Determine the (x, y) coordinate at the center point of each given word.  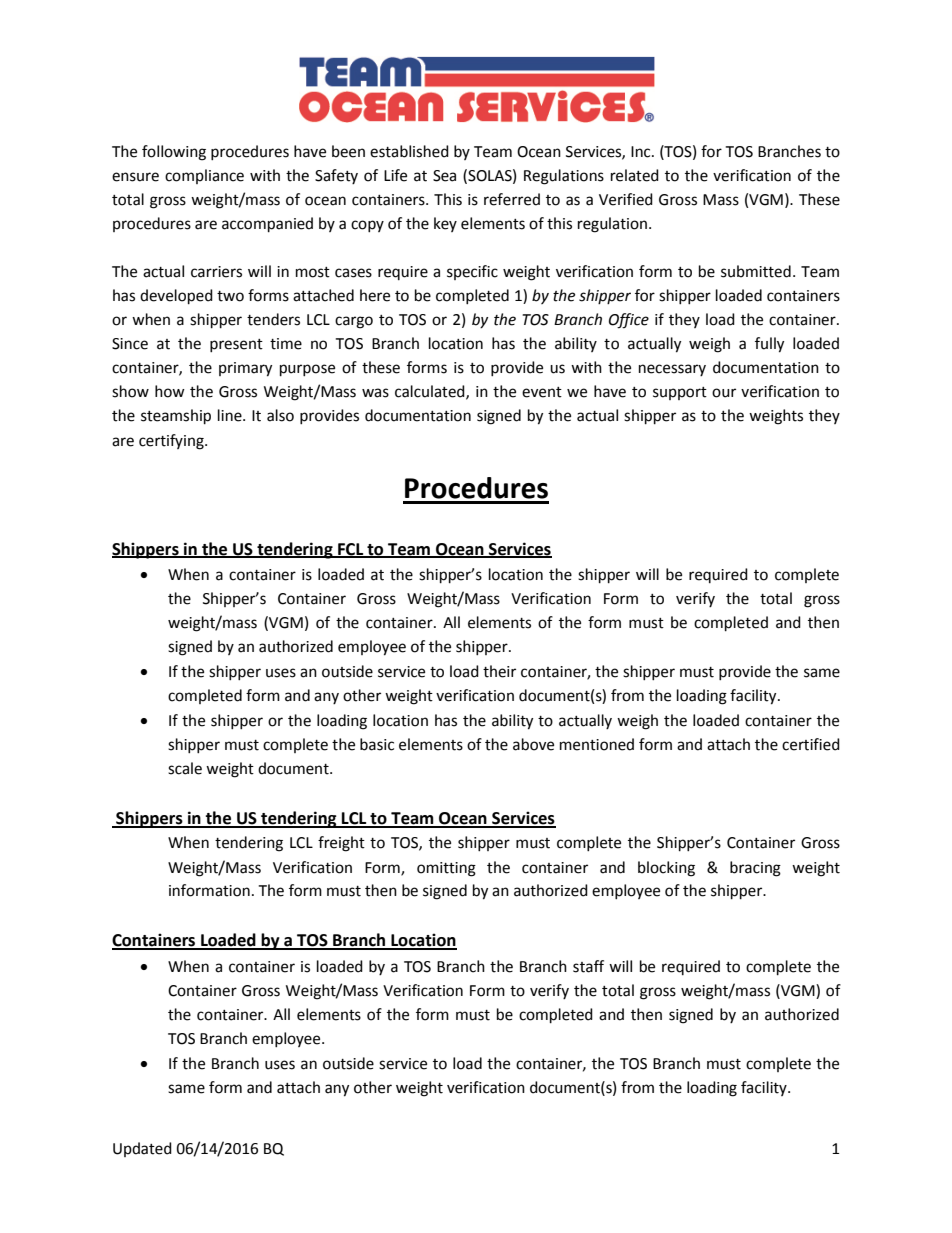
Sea (444, 176)
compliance (204, 176)
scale (185, 768)
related (635, 175)
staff (588, 966)
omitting (446, 869)
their (499, 671)
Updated (142, 1149)
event (542, 392)
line (231, 415)
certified (811, 744)
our (724, 393)
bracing (755, 869)
